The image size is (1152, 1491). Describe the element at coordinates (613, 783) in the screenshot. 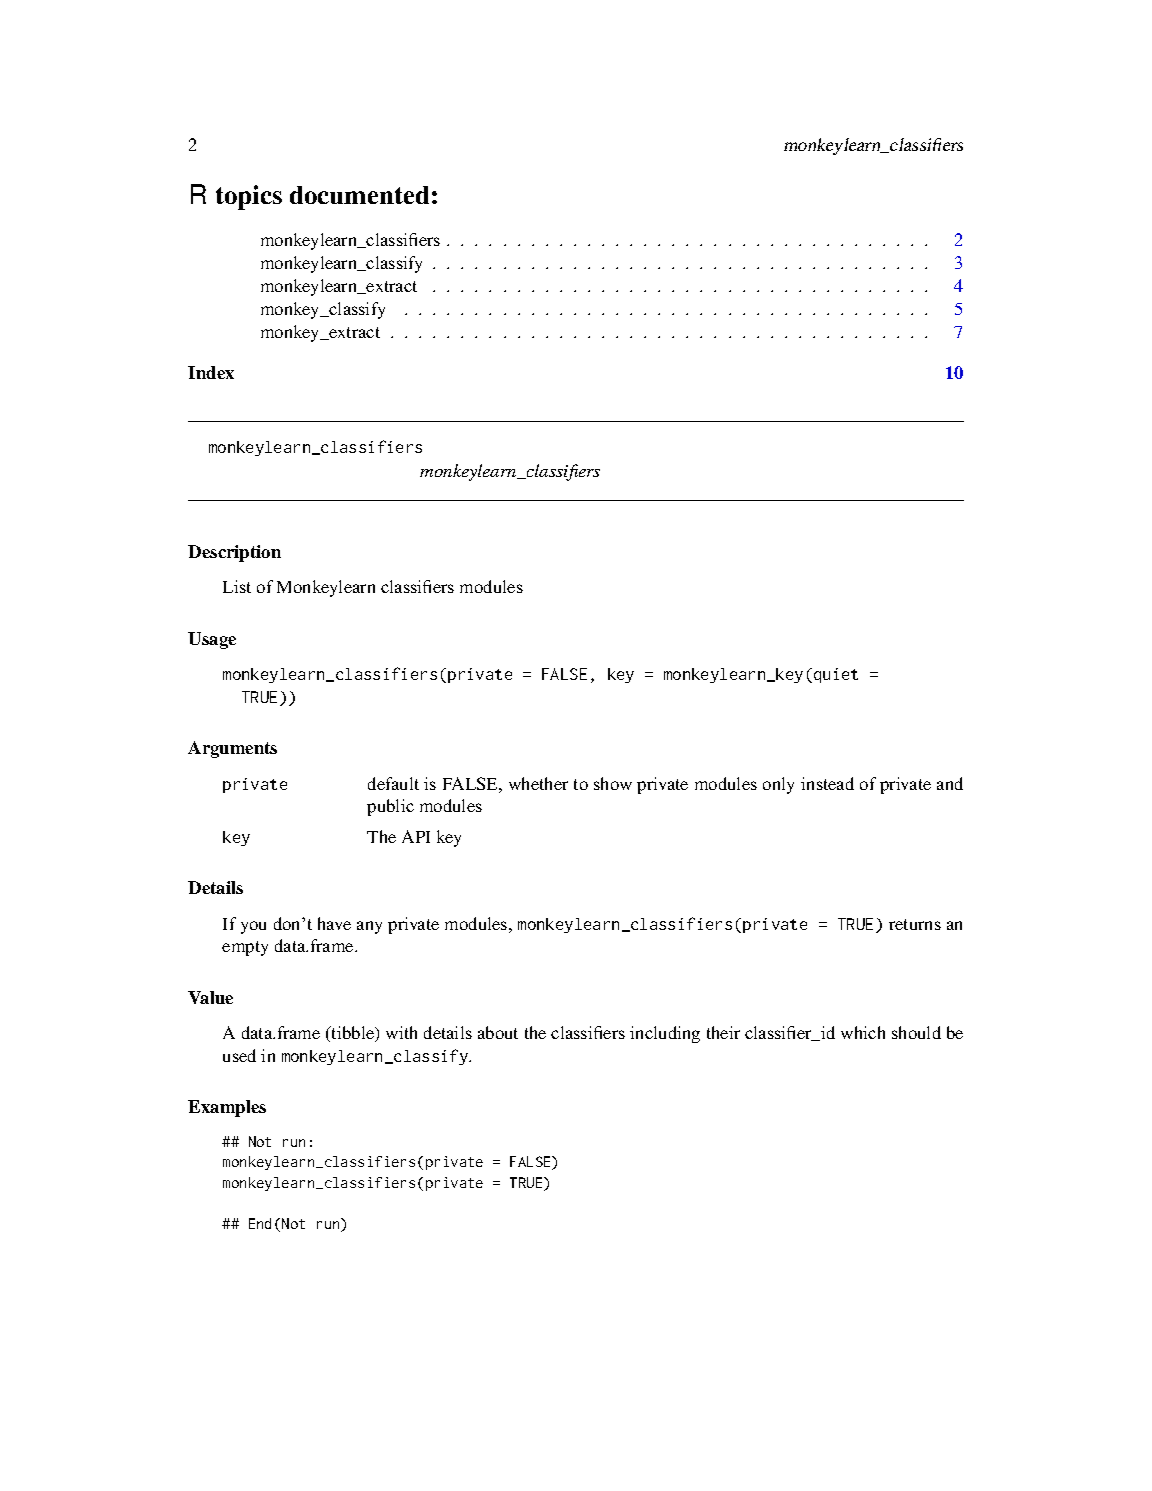

I see `show` at that location.
